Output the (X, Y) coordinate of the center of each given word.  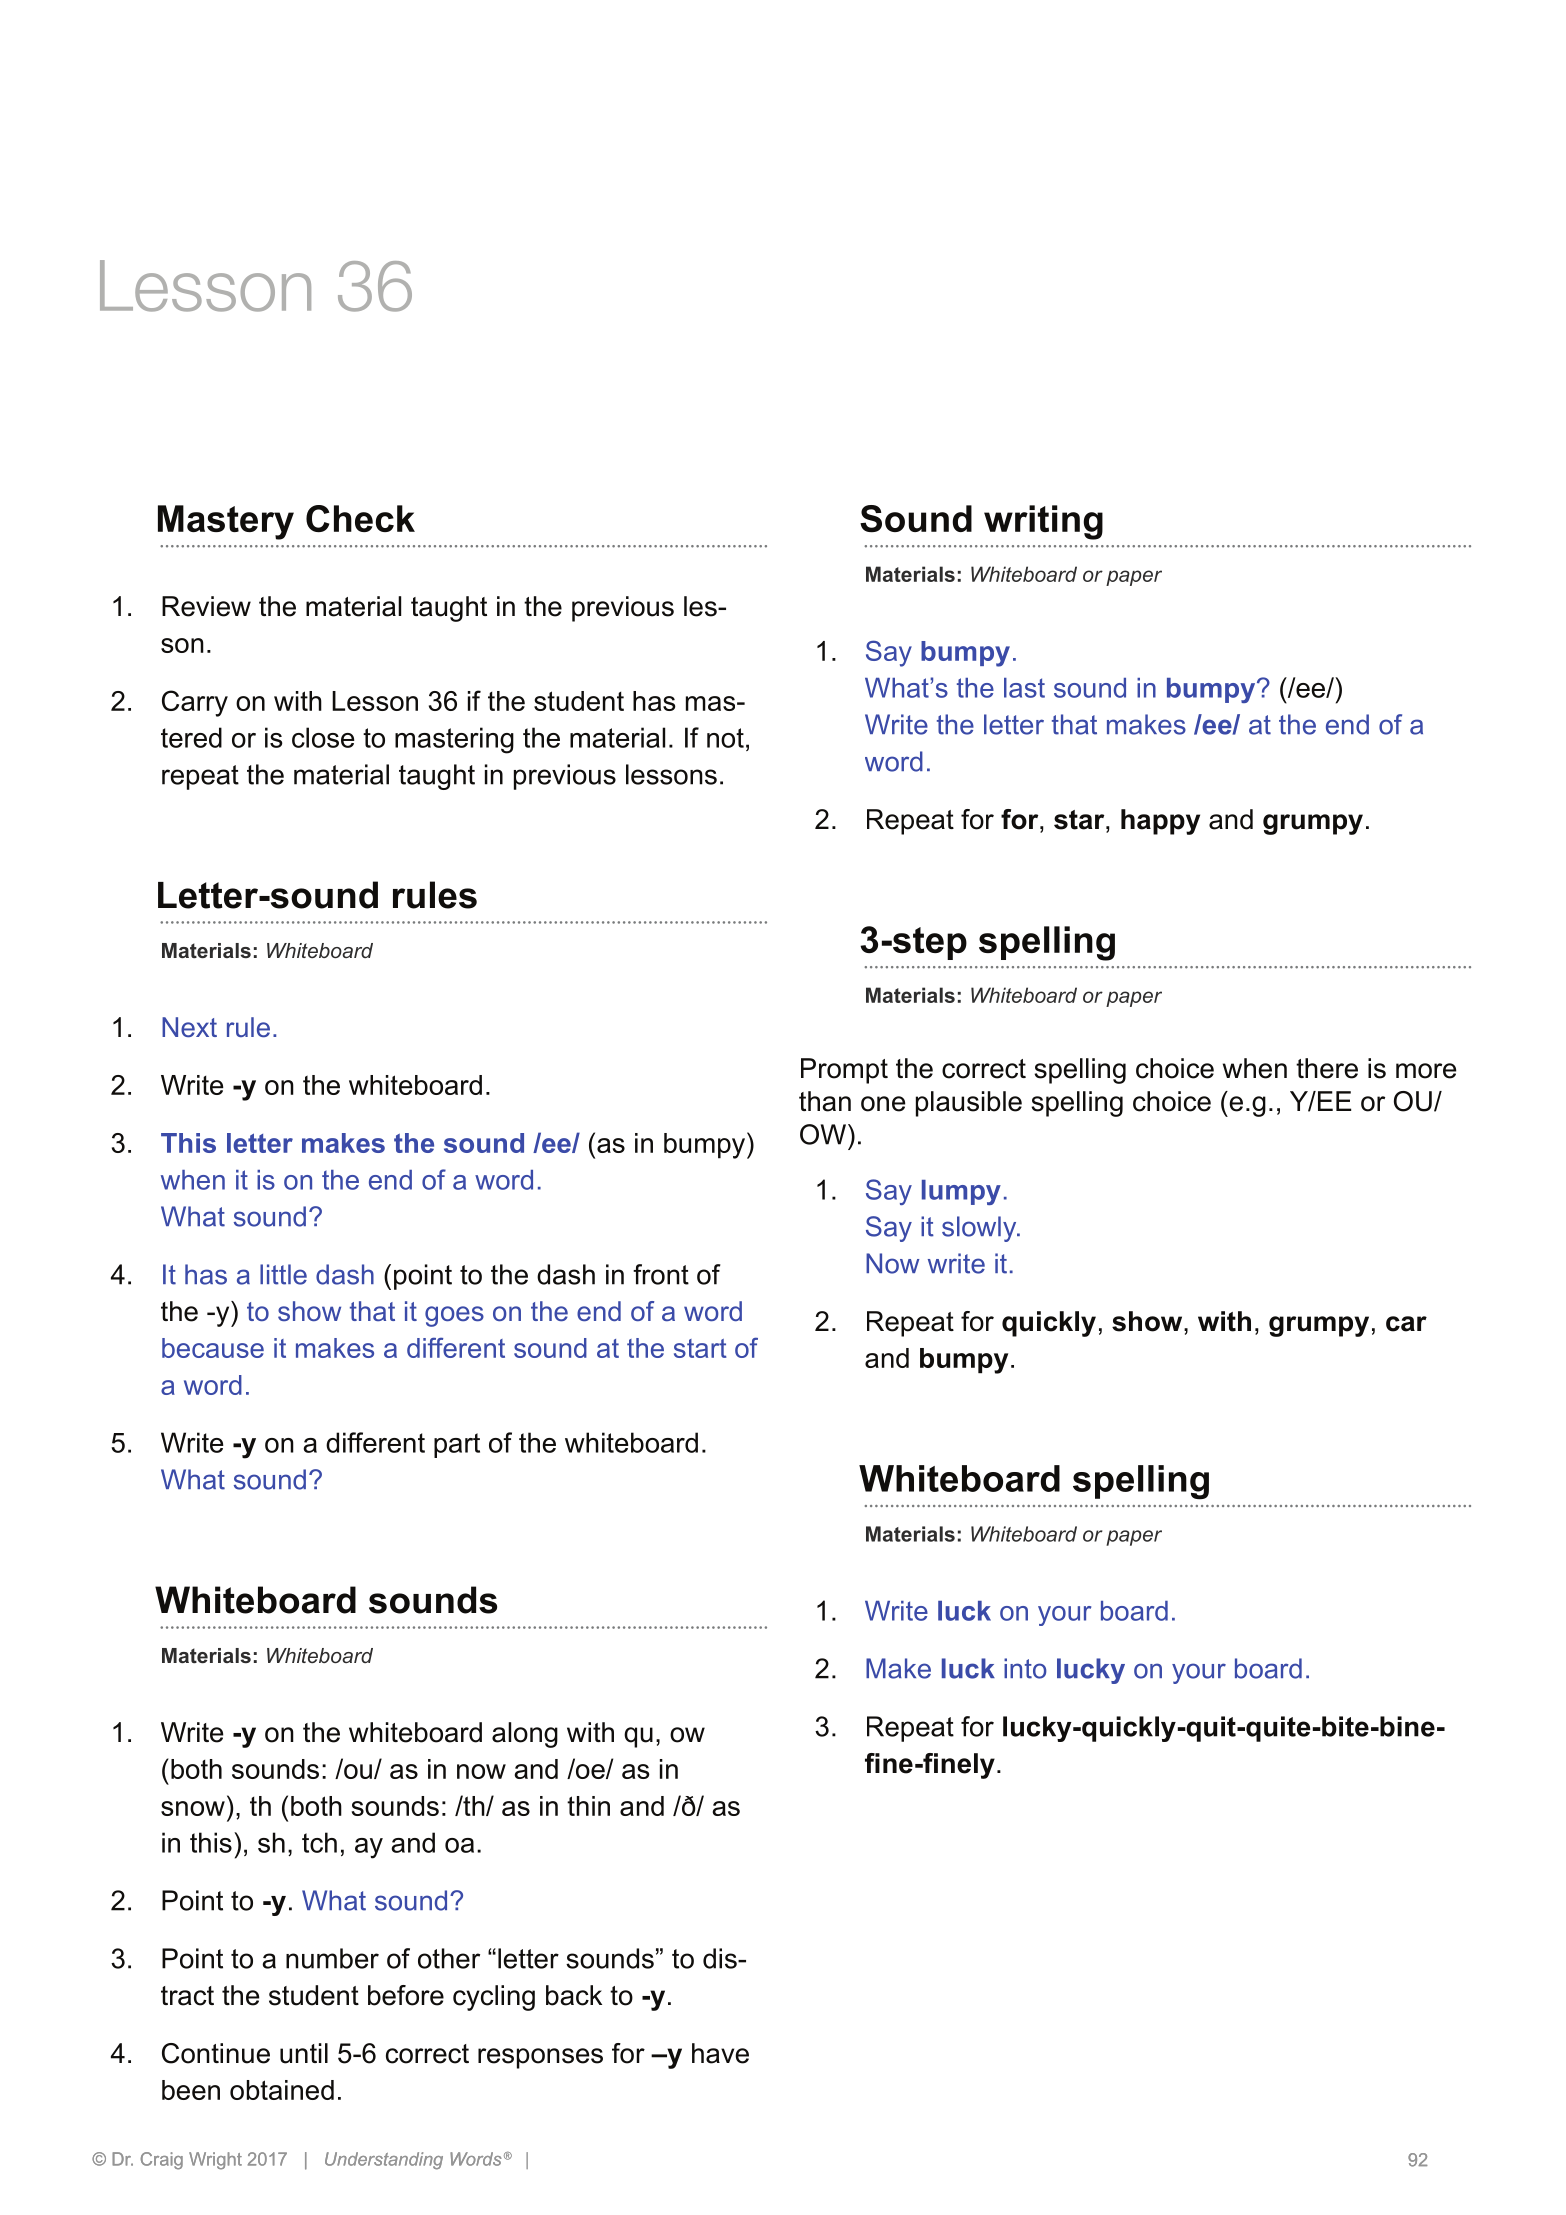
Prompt (844, 1071)
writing (1043, 522)
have (720, 2053)
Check (360, 518)
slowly (980, 1229)
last (1024, 688)
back (574, 1995)
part (457, 1445)
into (1025, 1668)
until (304, 2053)
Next (189, 1027)
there (1327, 1068)
